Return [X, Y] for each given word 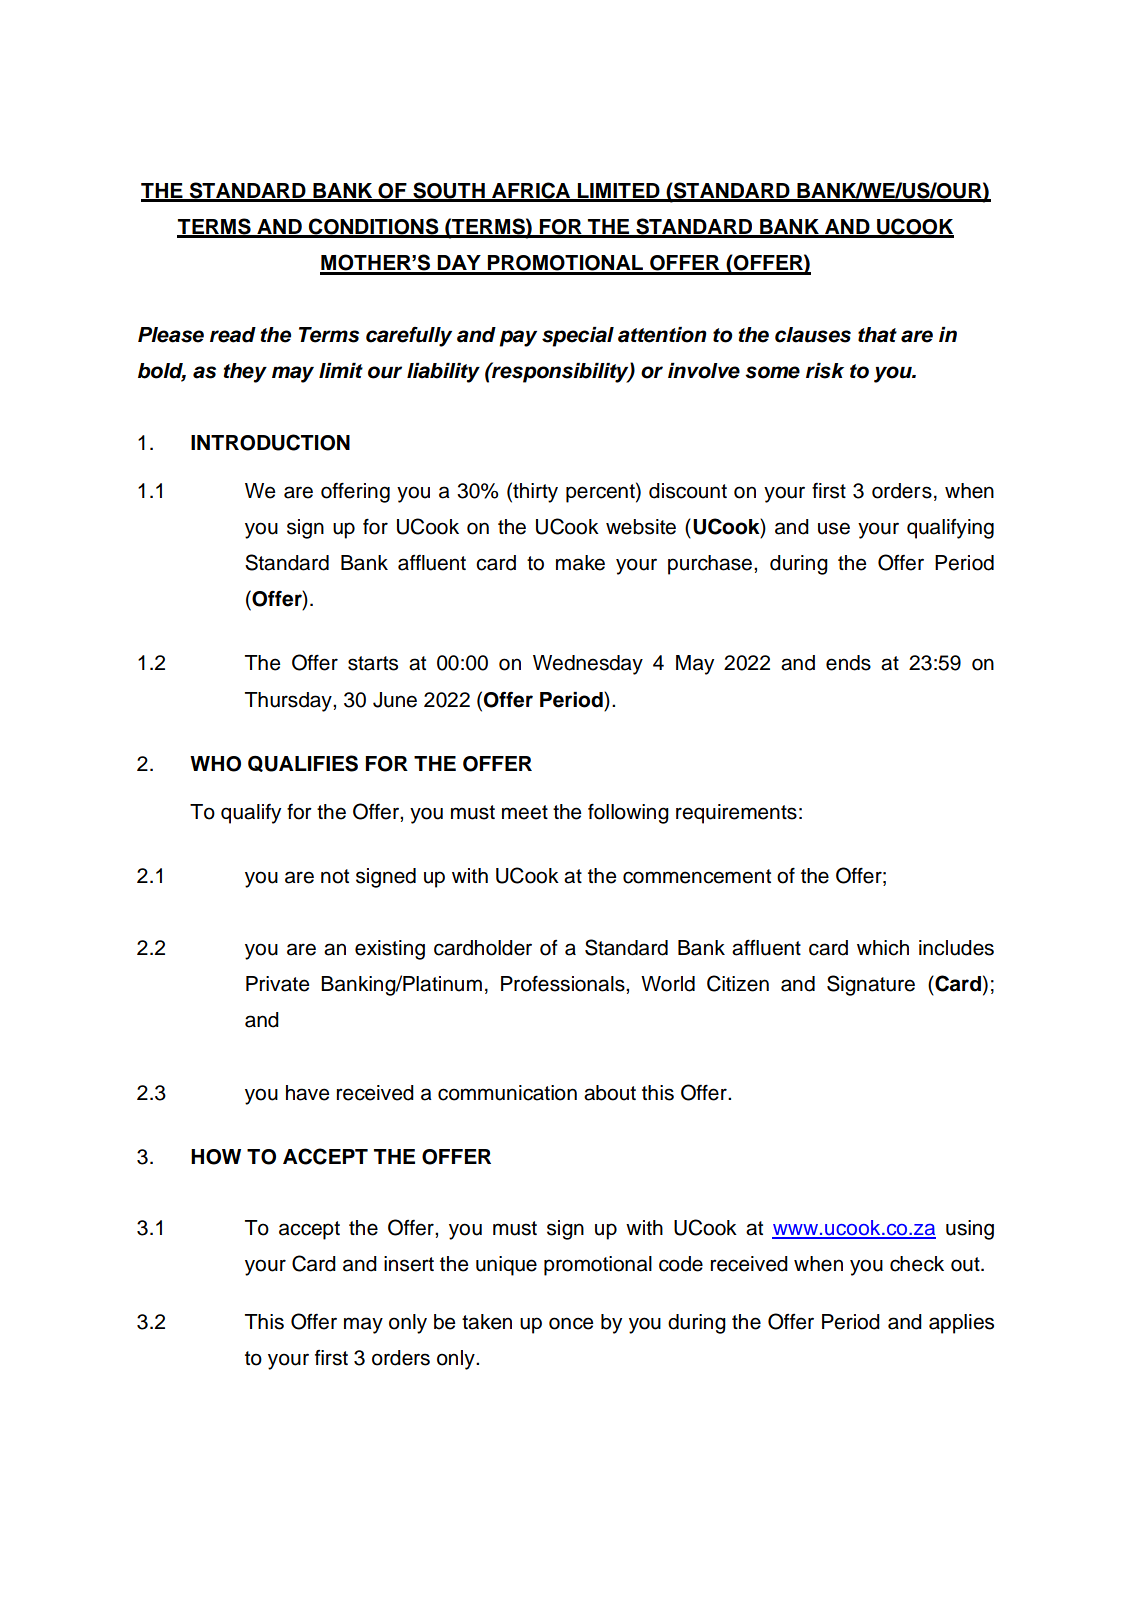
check [917, 1264]
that [877, 335]
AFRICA [531, 191]
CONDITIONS [374, 227]
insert [409, 1264]
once [571, 1323]
